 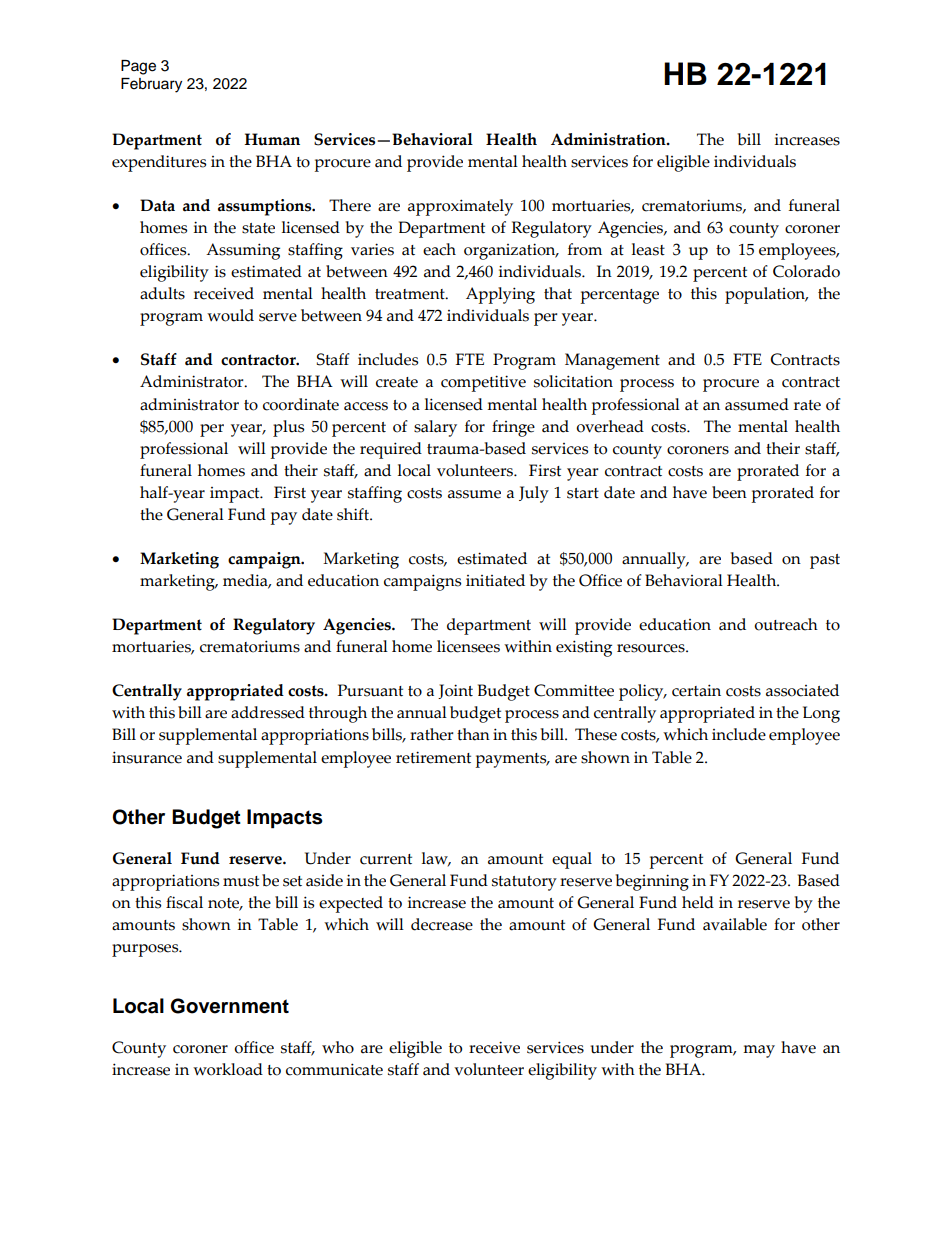 I want to click on addressed, so click(x=268, y=712).
